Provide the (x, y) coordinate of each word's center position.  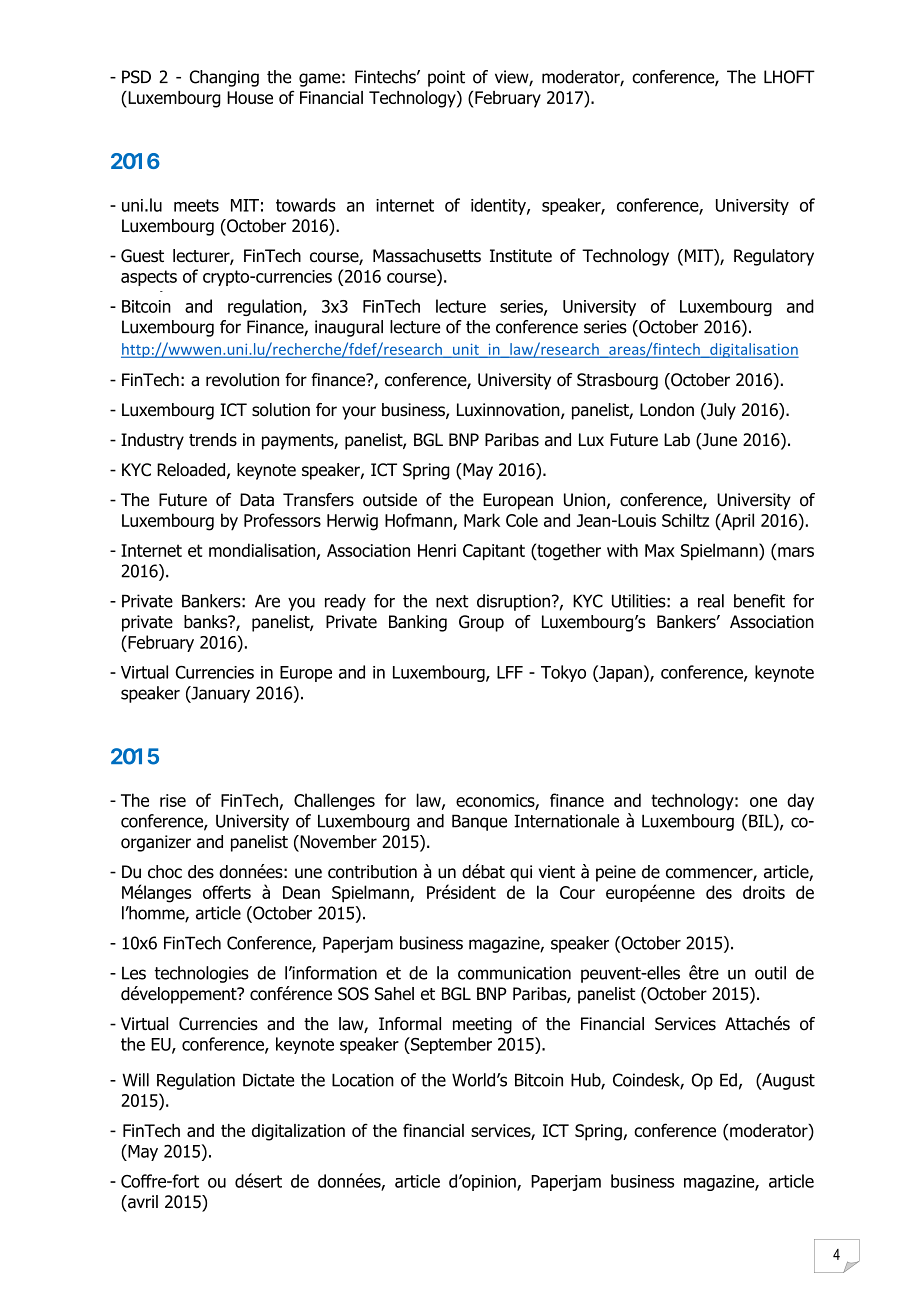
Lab (677, 440)
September (450, 1045)
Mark (482, 520)
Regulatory (774, 257)
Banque (479, 822)
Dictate (268, 1080)
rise (173, 800)
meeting (482, 1025)
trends (213, 440)
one (763, 802)
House (250, 97)
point (446, 78)
